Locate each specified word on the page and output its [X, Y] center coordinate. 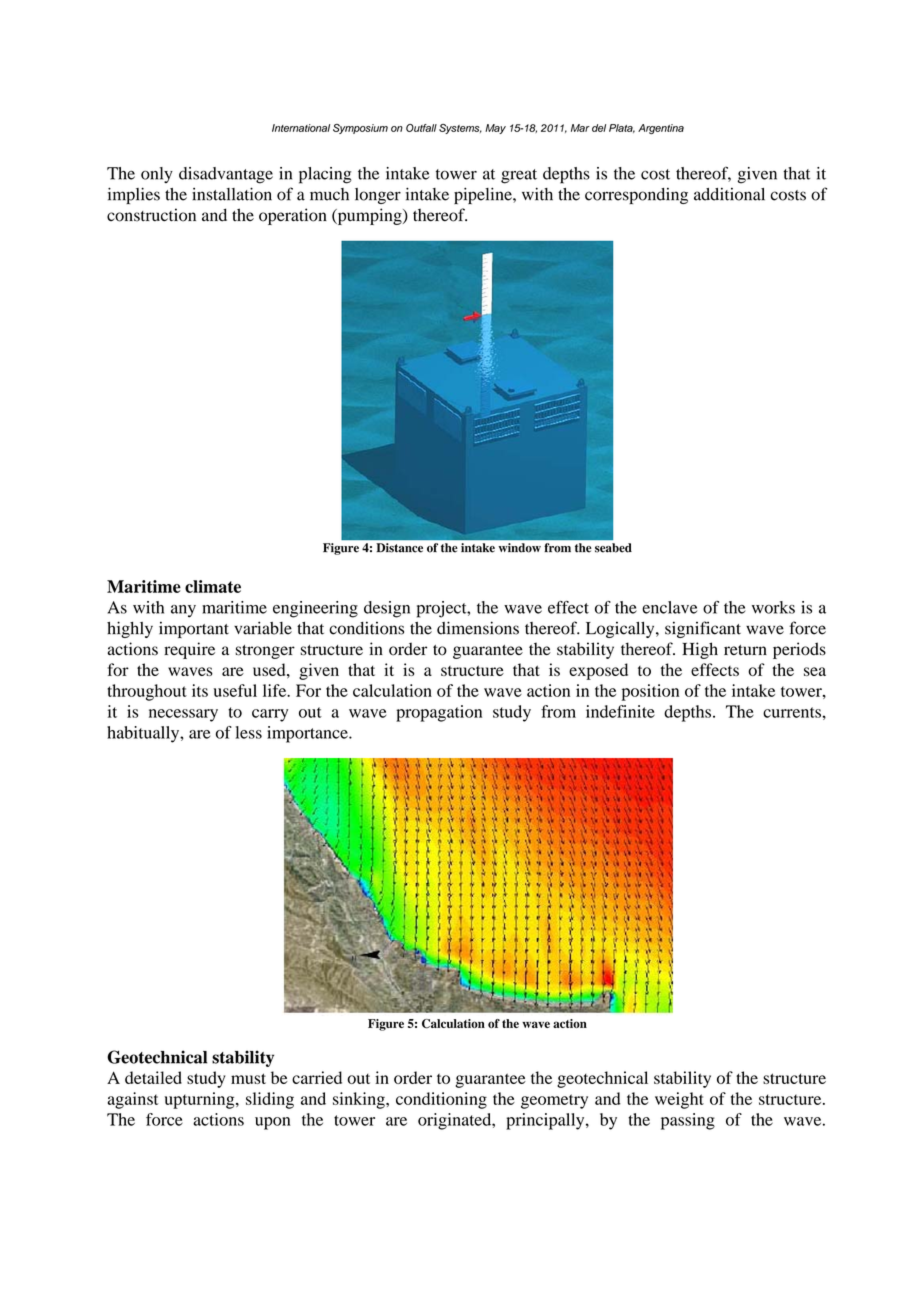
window [520, 548]
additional [729, 194]
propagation [439, 713]
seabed [613, 548]
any [183, 611]
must [248, 1078]
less [248, 732]
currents [793, 712]
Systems [460, 129]
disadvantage [226, 175]
